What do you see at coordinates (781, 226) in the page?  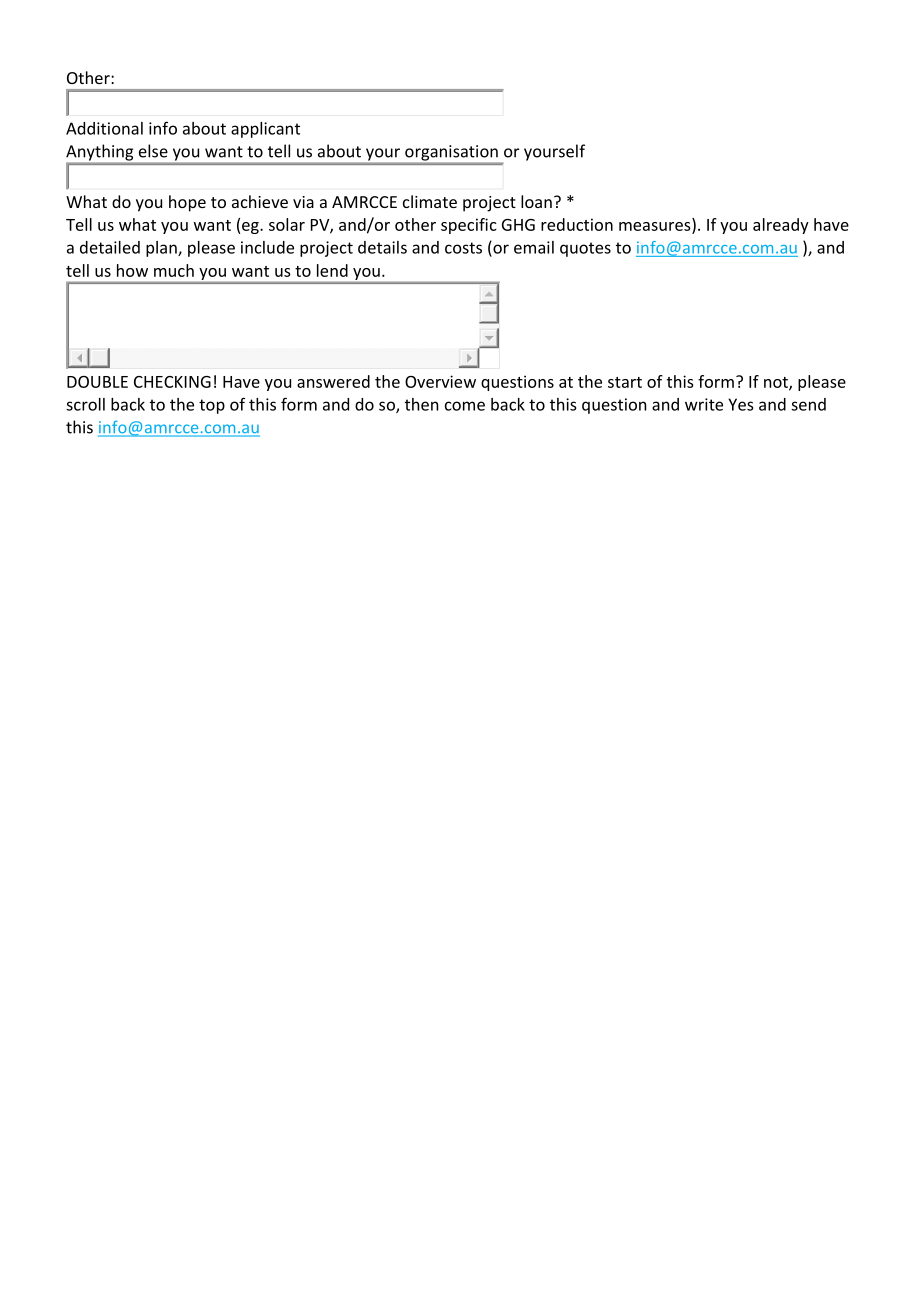 I see `already` at bounding box center [781, 226].
